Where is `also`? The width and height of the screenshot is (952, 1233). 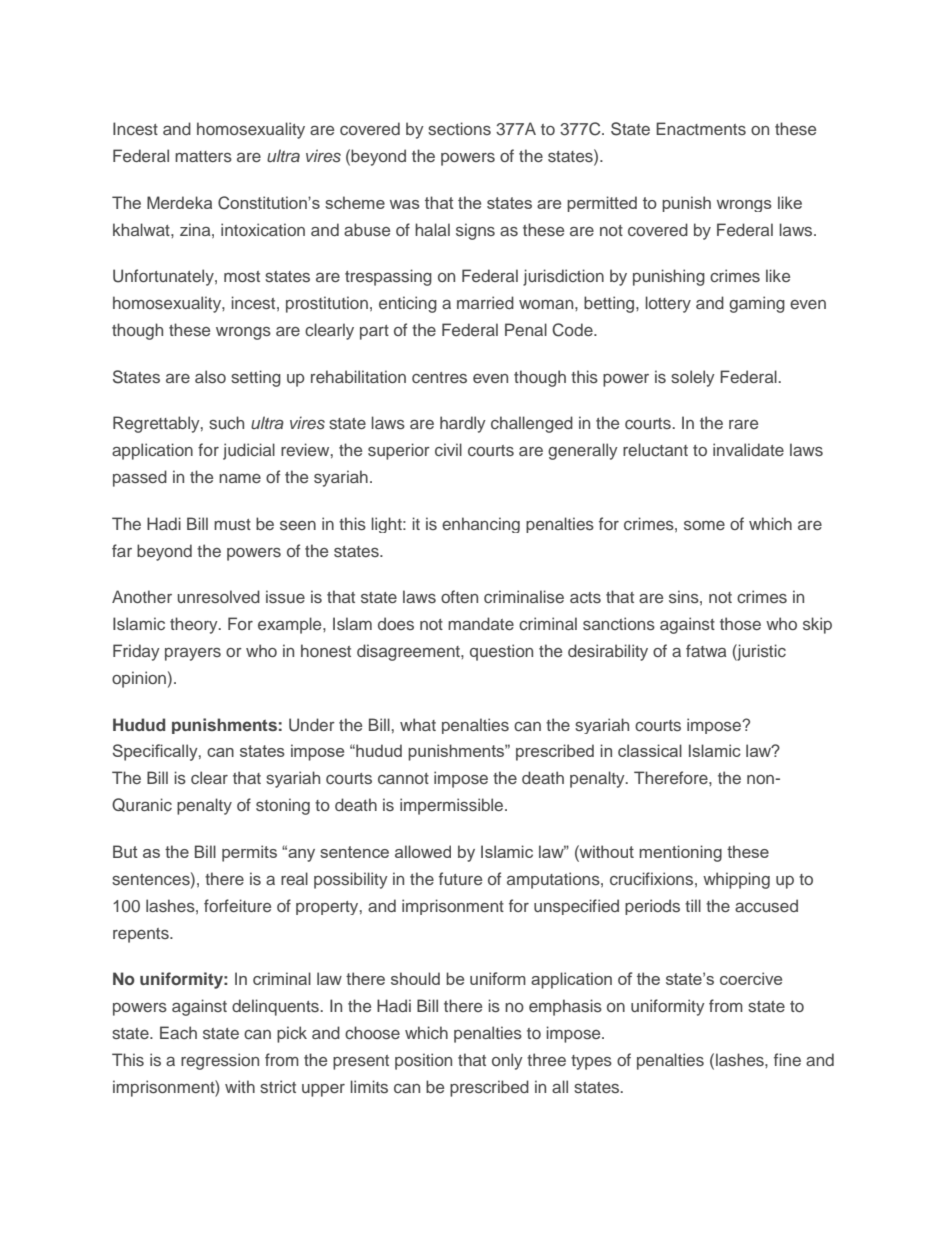 also is located at coordinates (210, 376).
